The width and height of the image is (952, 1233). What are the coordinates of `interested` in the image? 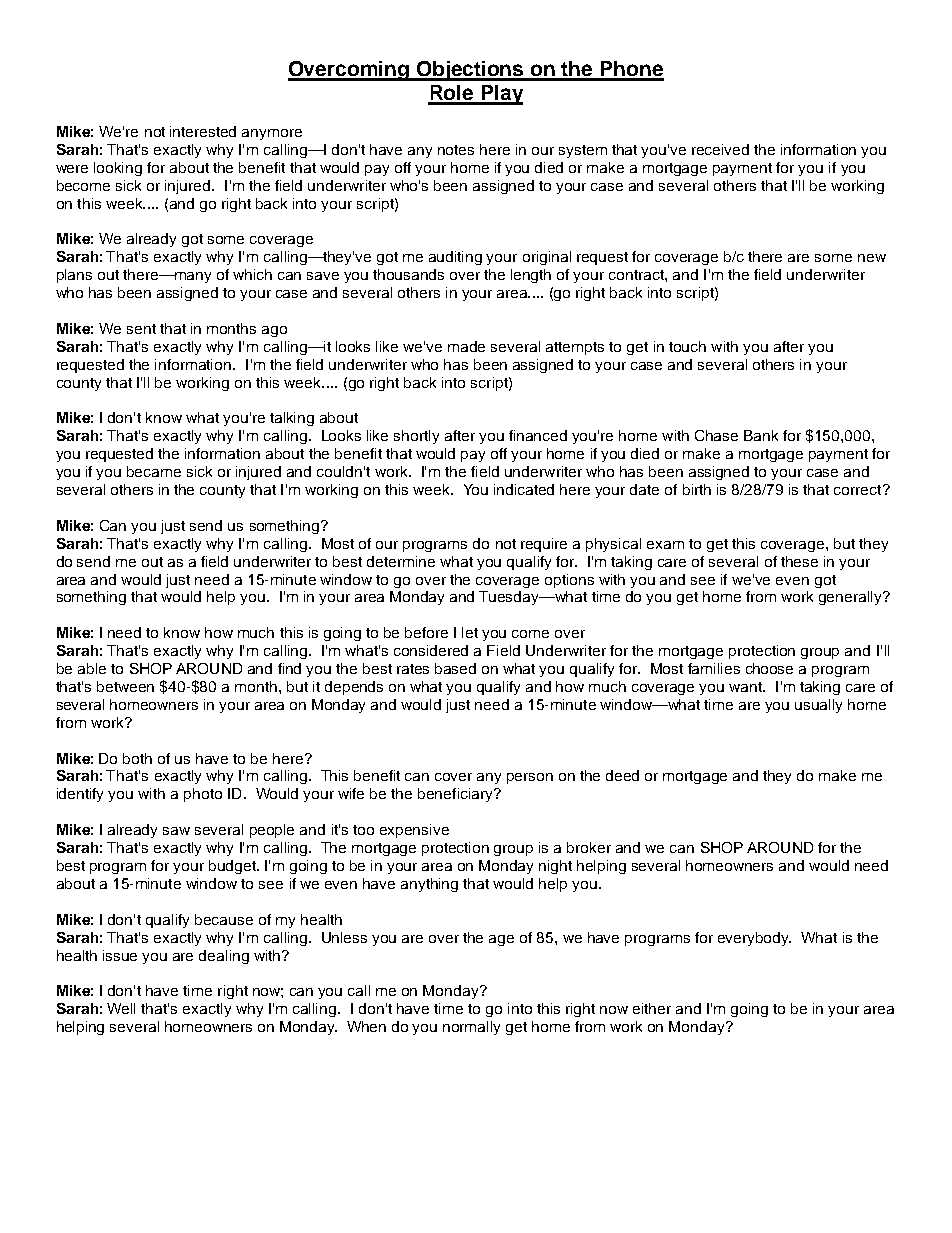 It's located at (203, 131).
